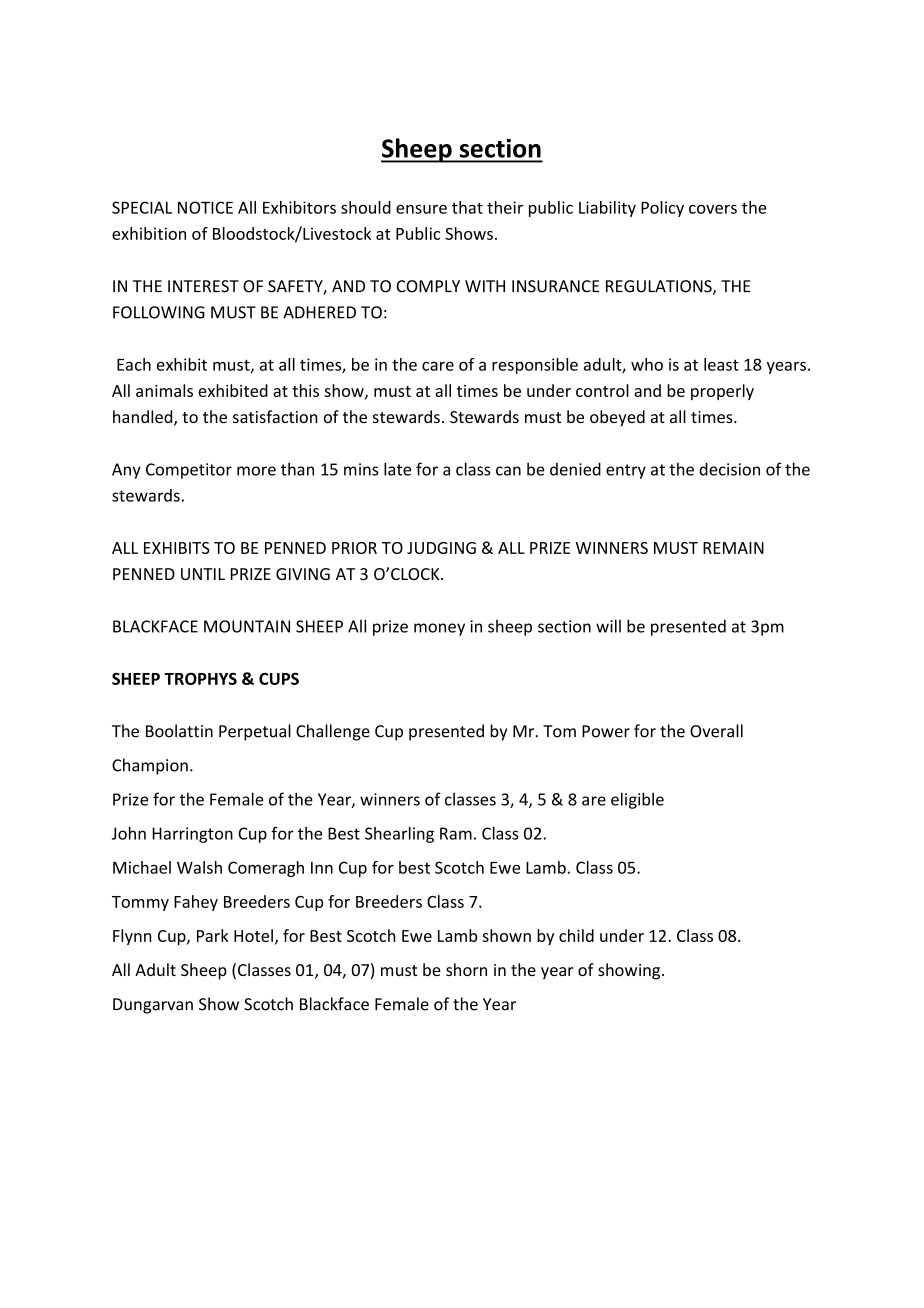 This screenshot has width=924, height=1308. I want to click on Policy, so click(662, 209).
